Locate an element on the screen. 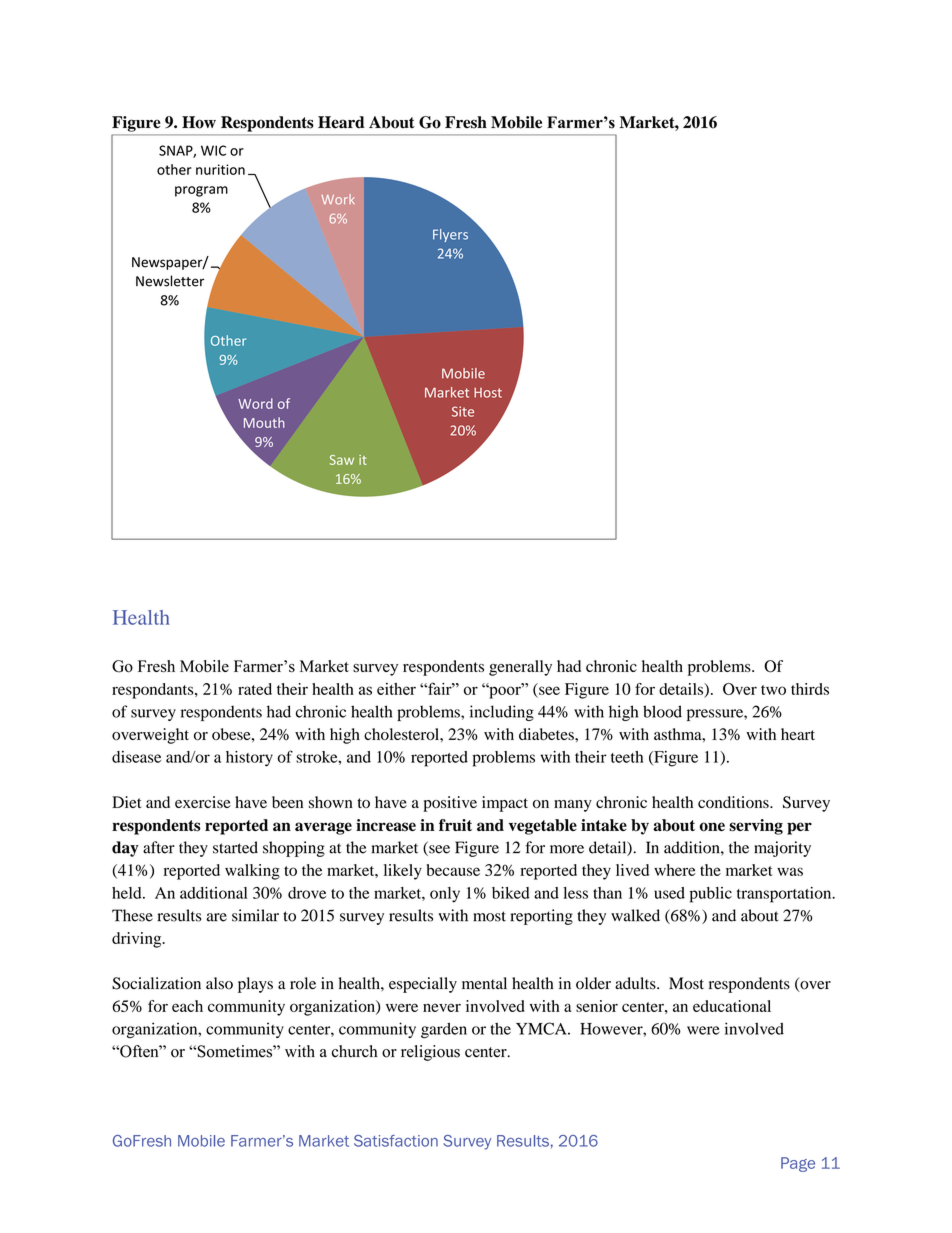 This screenshot has height=1233, width=952. two is located at coordinates (773, 690).
